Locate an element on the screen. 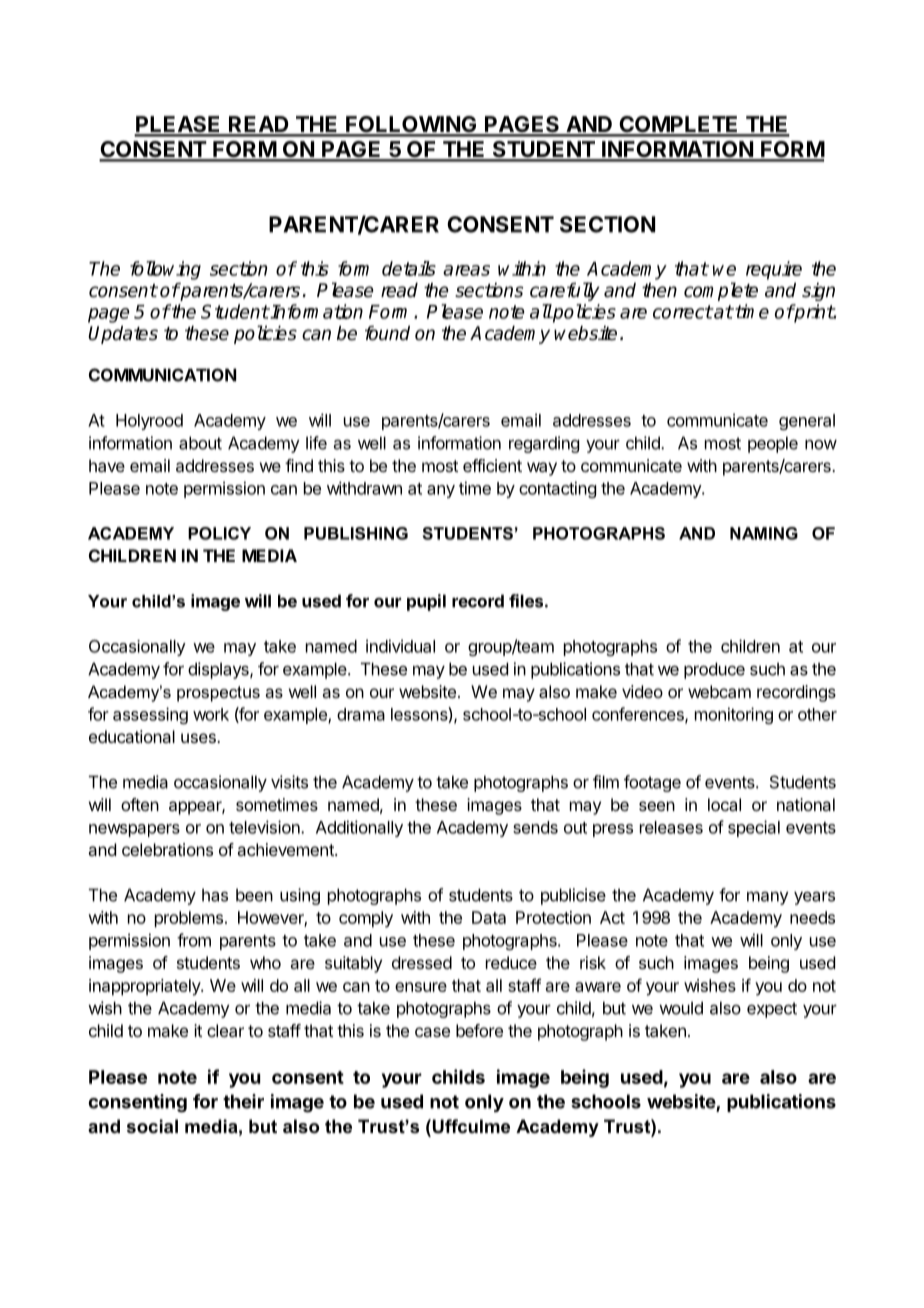 The image size is (924, 1308). NAMING is located at coordinates (764, 533).
